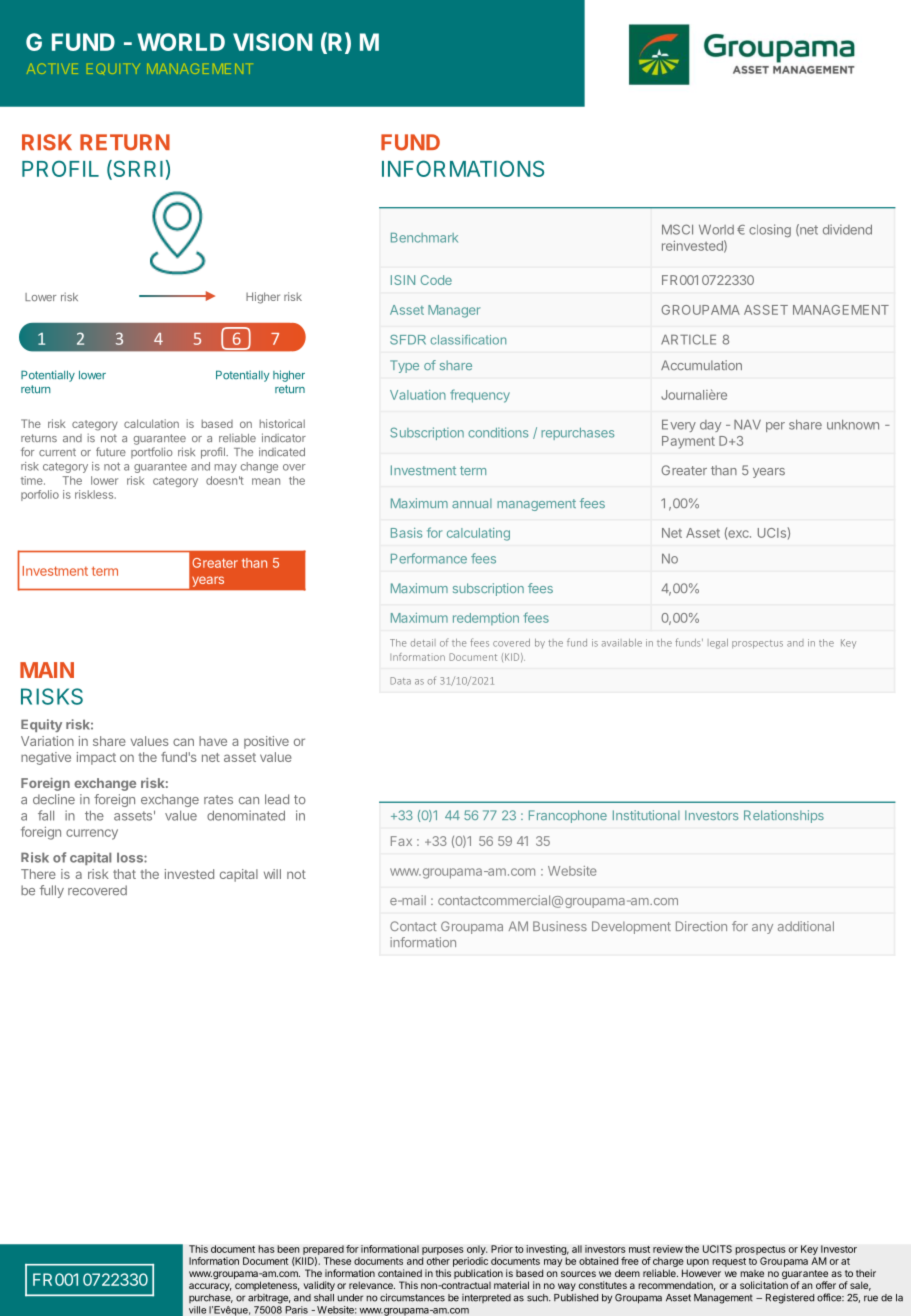  I want to click on VISION, so click(272, 42).
